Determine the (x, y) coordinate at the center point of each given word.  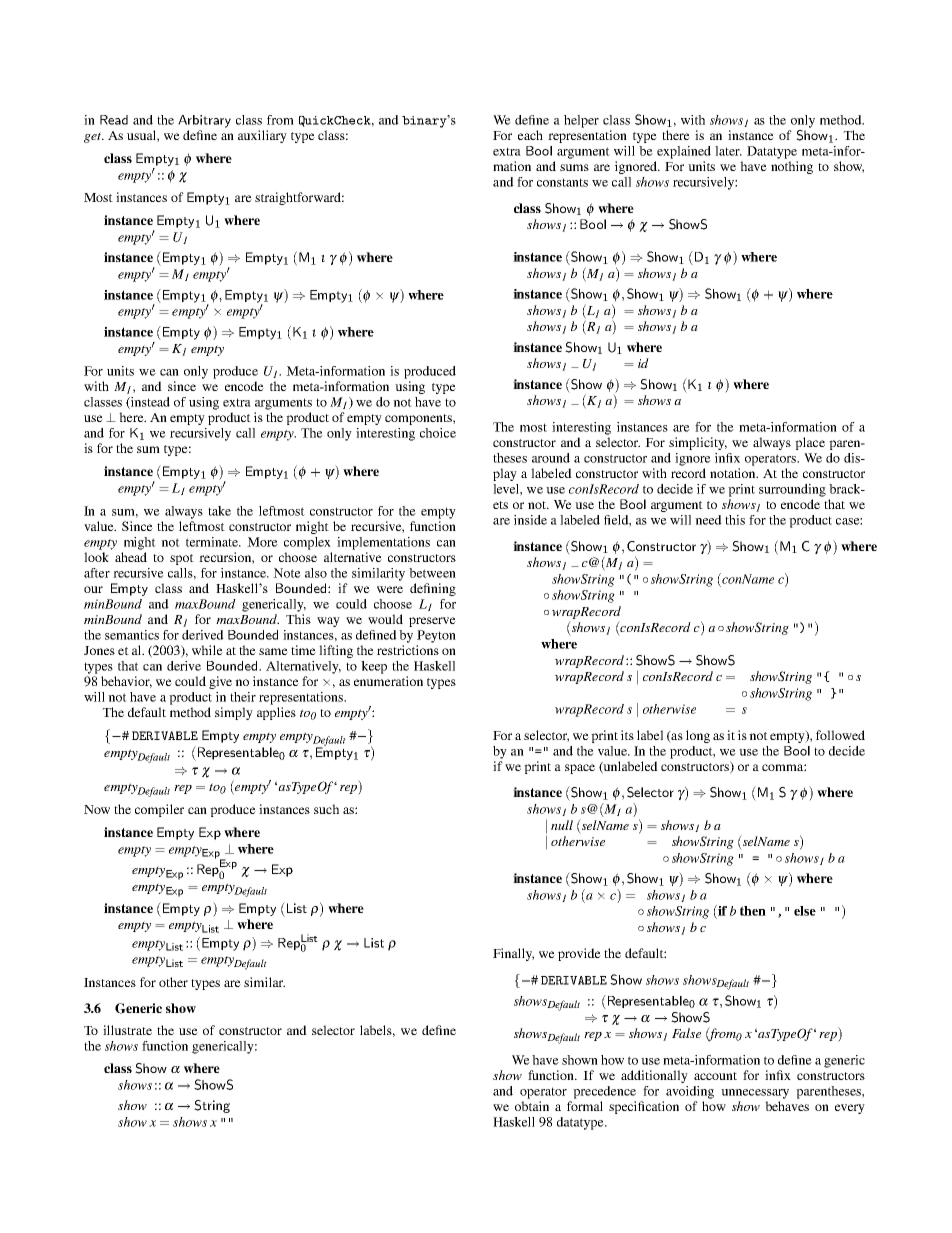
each (530, 135)
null (562, 825)
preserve (432, 622)
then (753, 911)
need (708, 520)
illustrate (127, 1030)
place (810, 443)
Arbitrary (204, 121)
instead (149, 403)
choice (438, 433)
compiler (159, 810)
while (207, 650)
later (728, 151)
